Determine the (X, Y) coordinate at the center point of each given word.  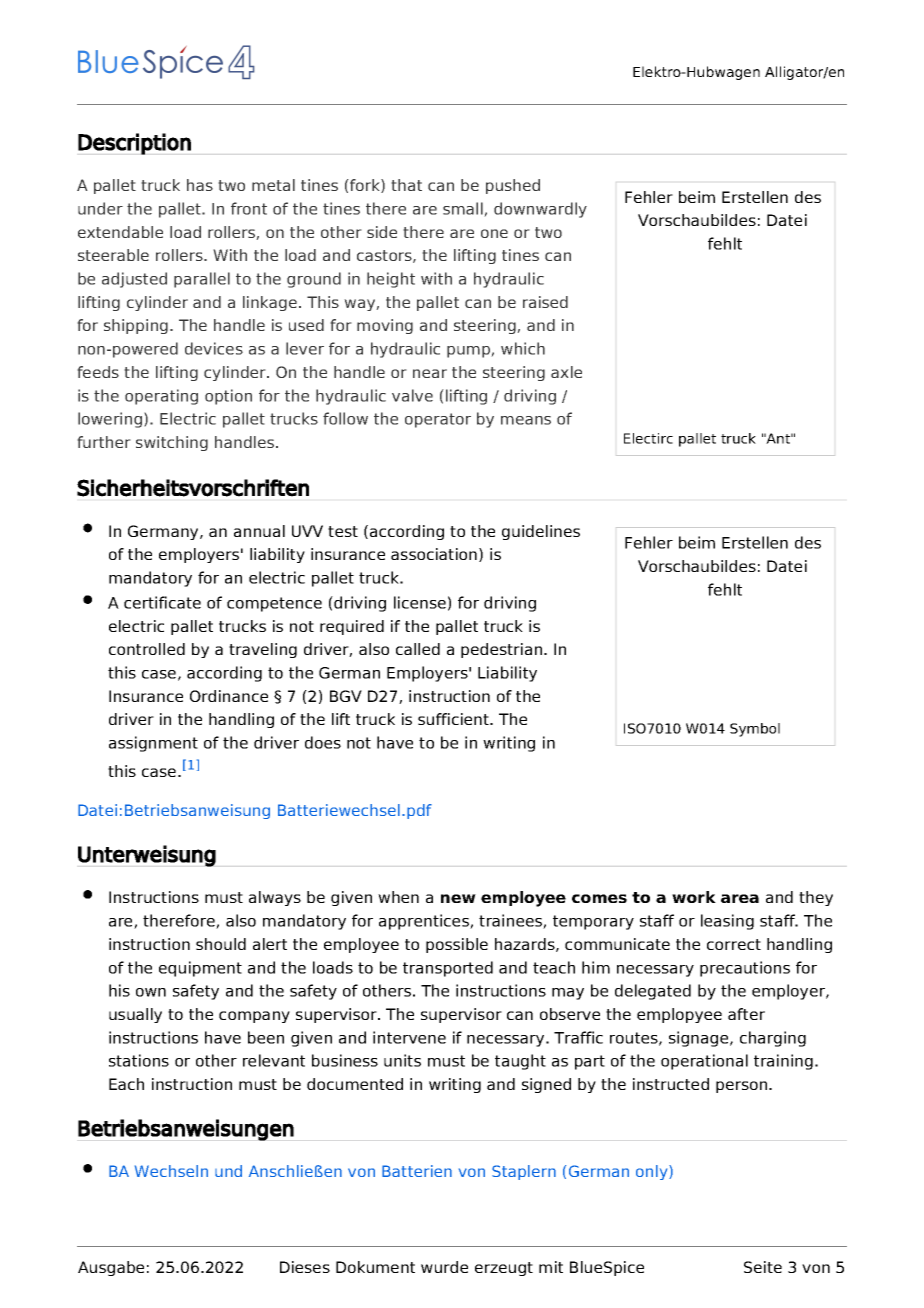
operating (161, 397)
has (200, 185)
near (430, 373)
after (746, 1014)
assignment (153, 744)
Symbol (755, 730)
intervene (409, 1037)
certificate (162, 602)
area (740, 898)
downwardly (540, 210)
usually (135, 1015)
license (420, 602)
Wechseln (171, 1171)
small (464, 209)
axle (566, 372)
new (458, 898)
